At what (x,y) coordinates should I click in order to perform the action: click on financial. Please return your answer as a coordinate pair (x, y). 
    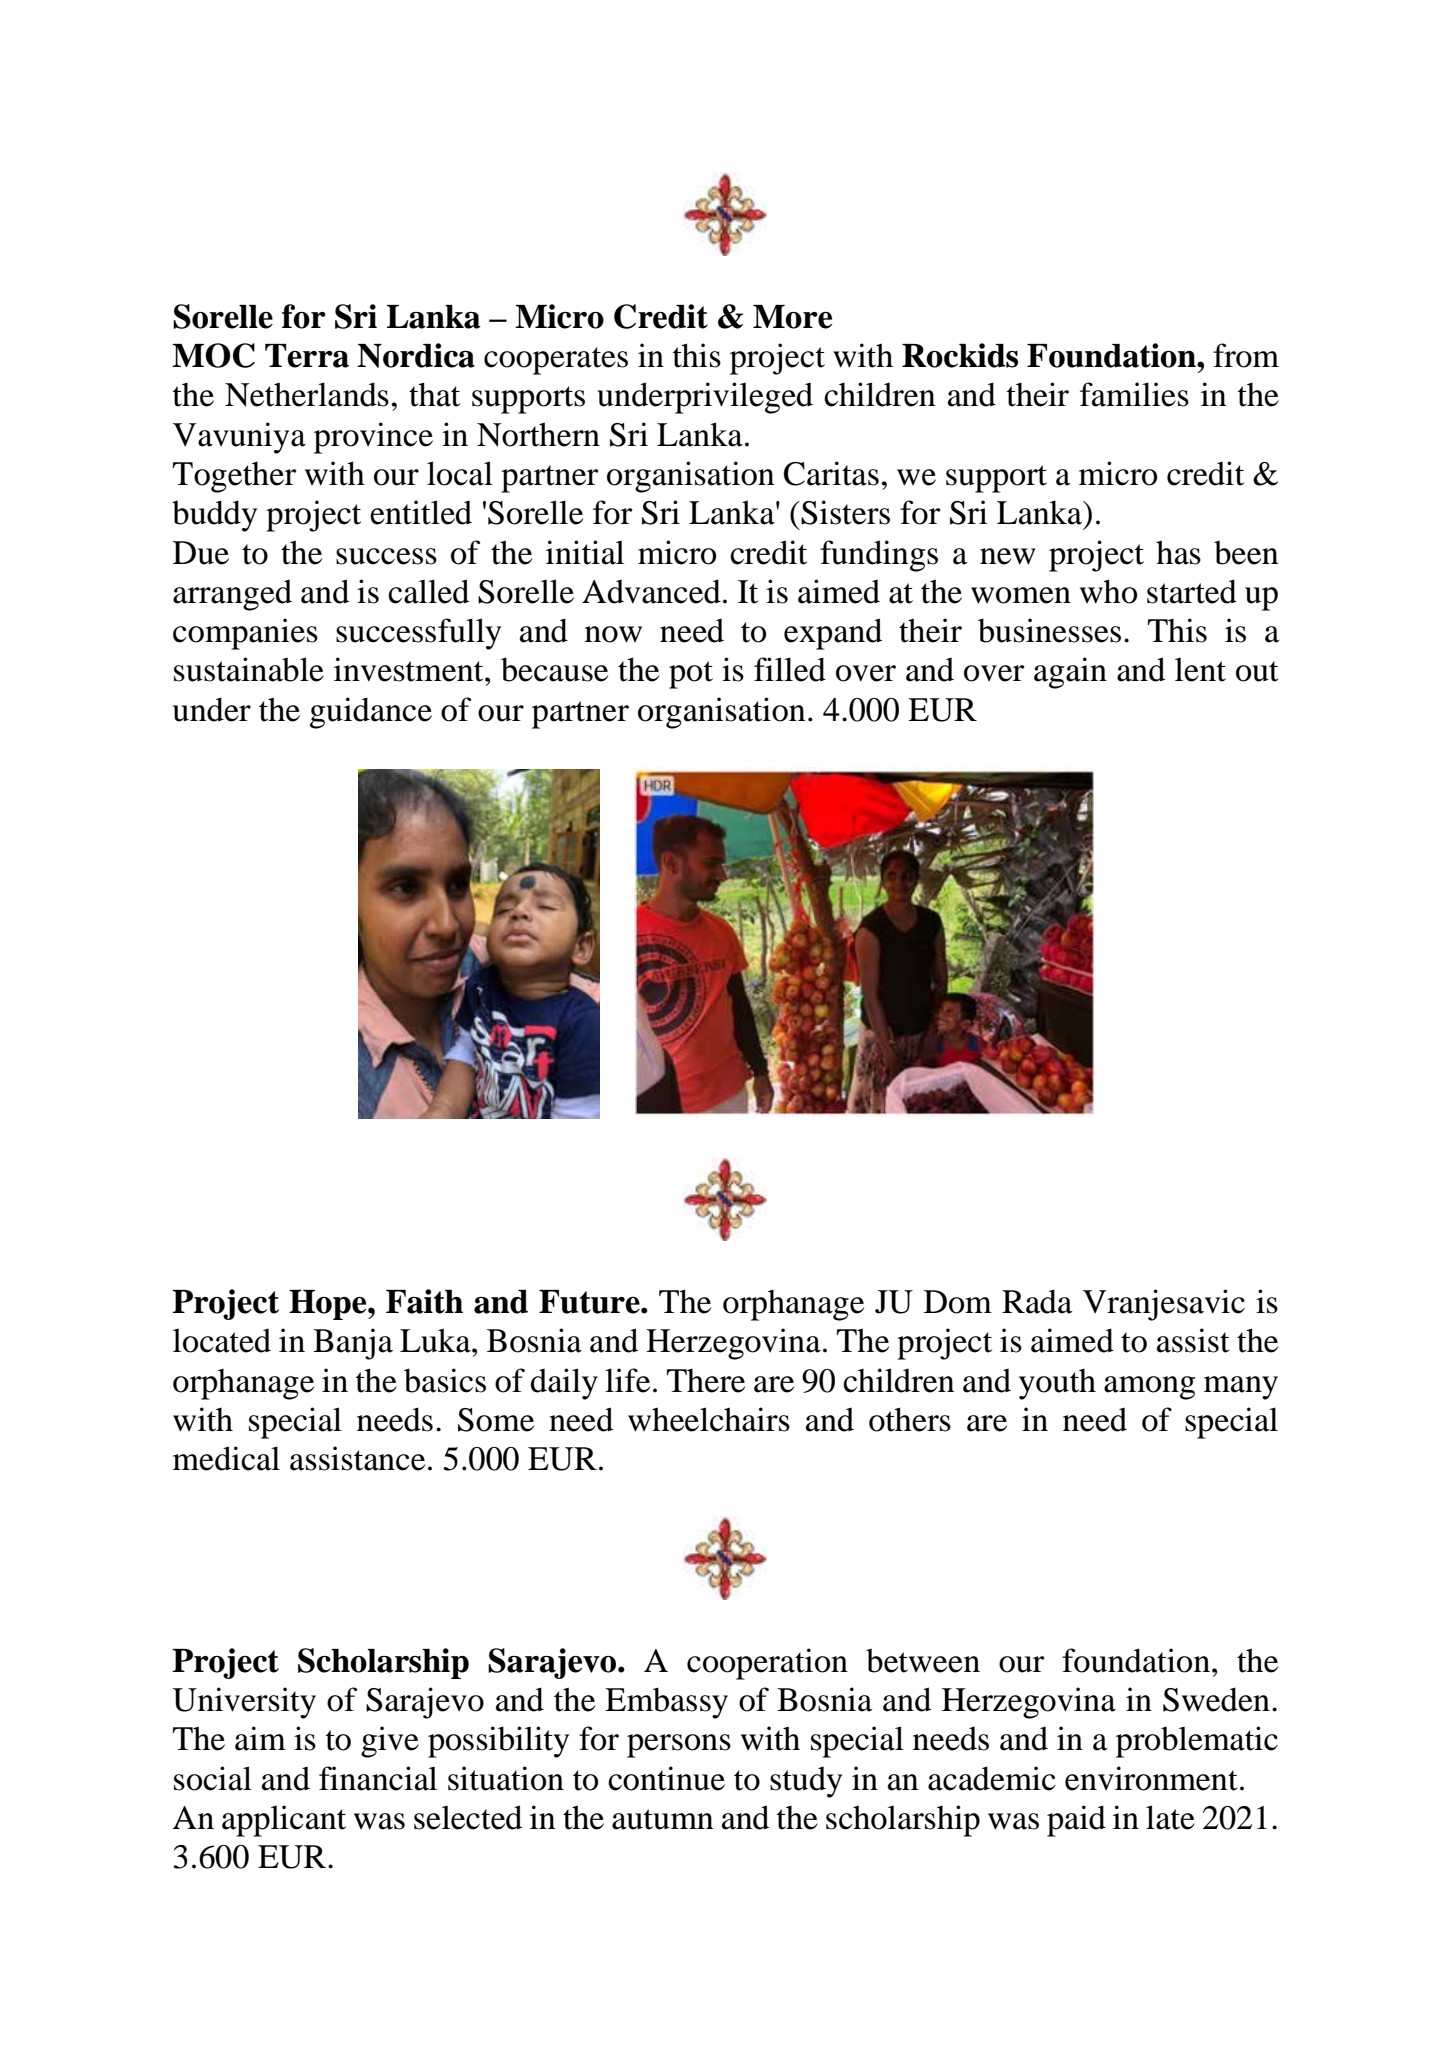
    Looking at the image, I should click on (378, 1778).
